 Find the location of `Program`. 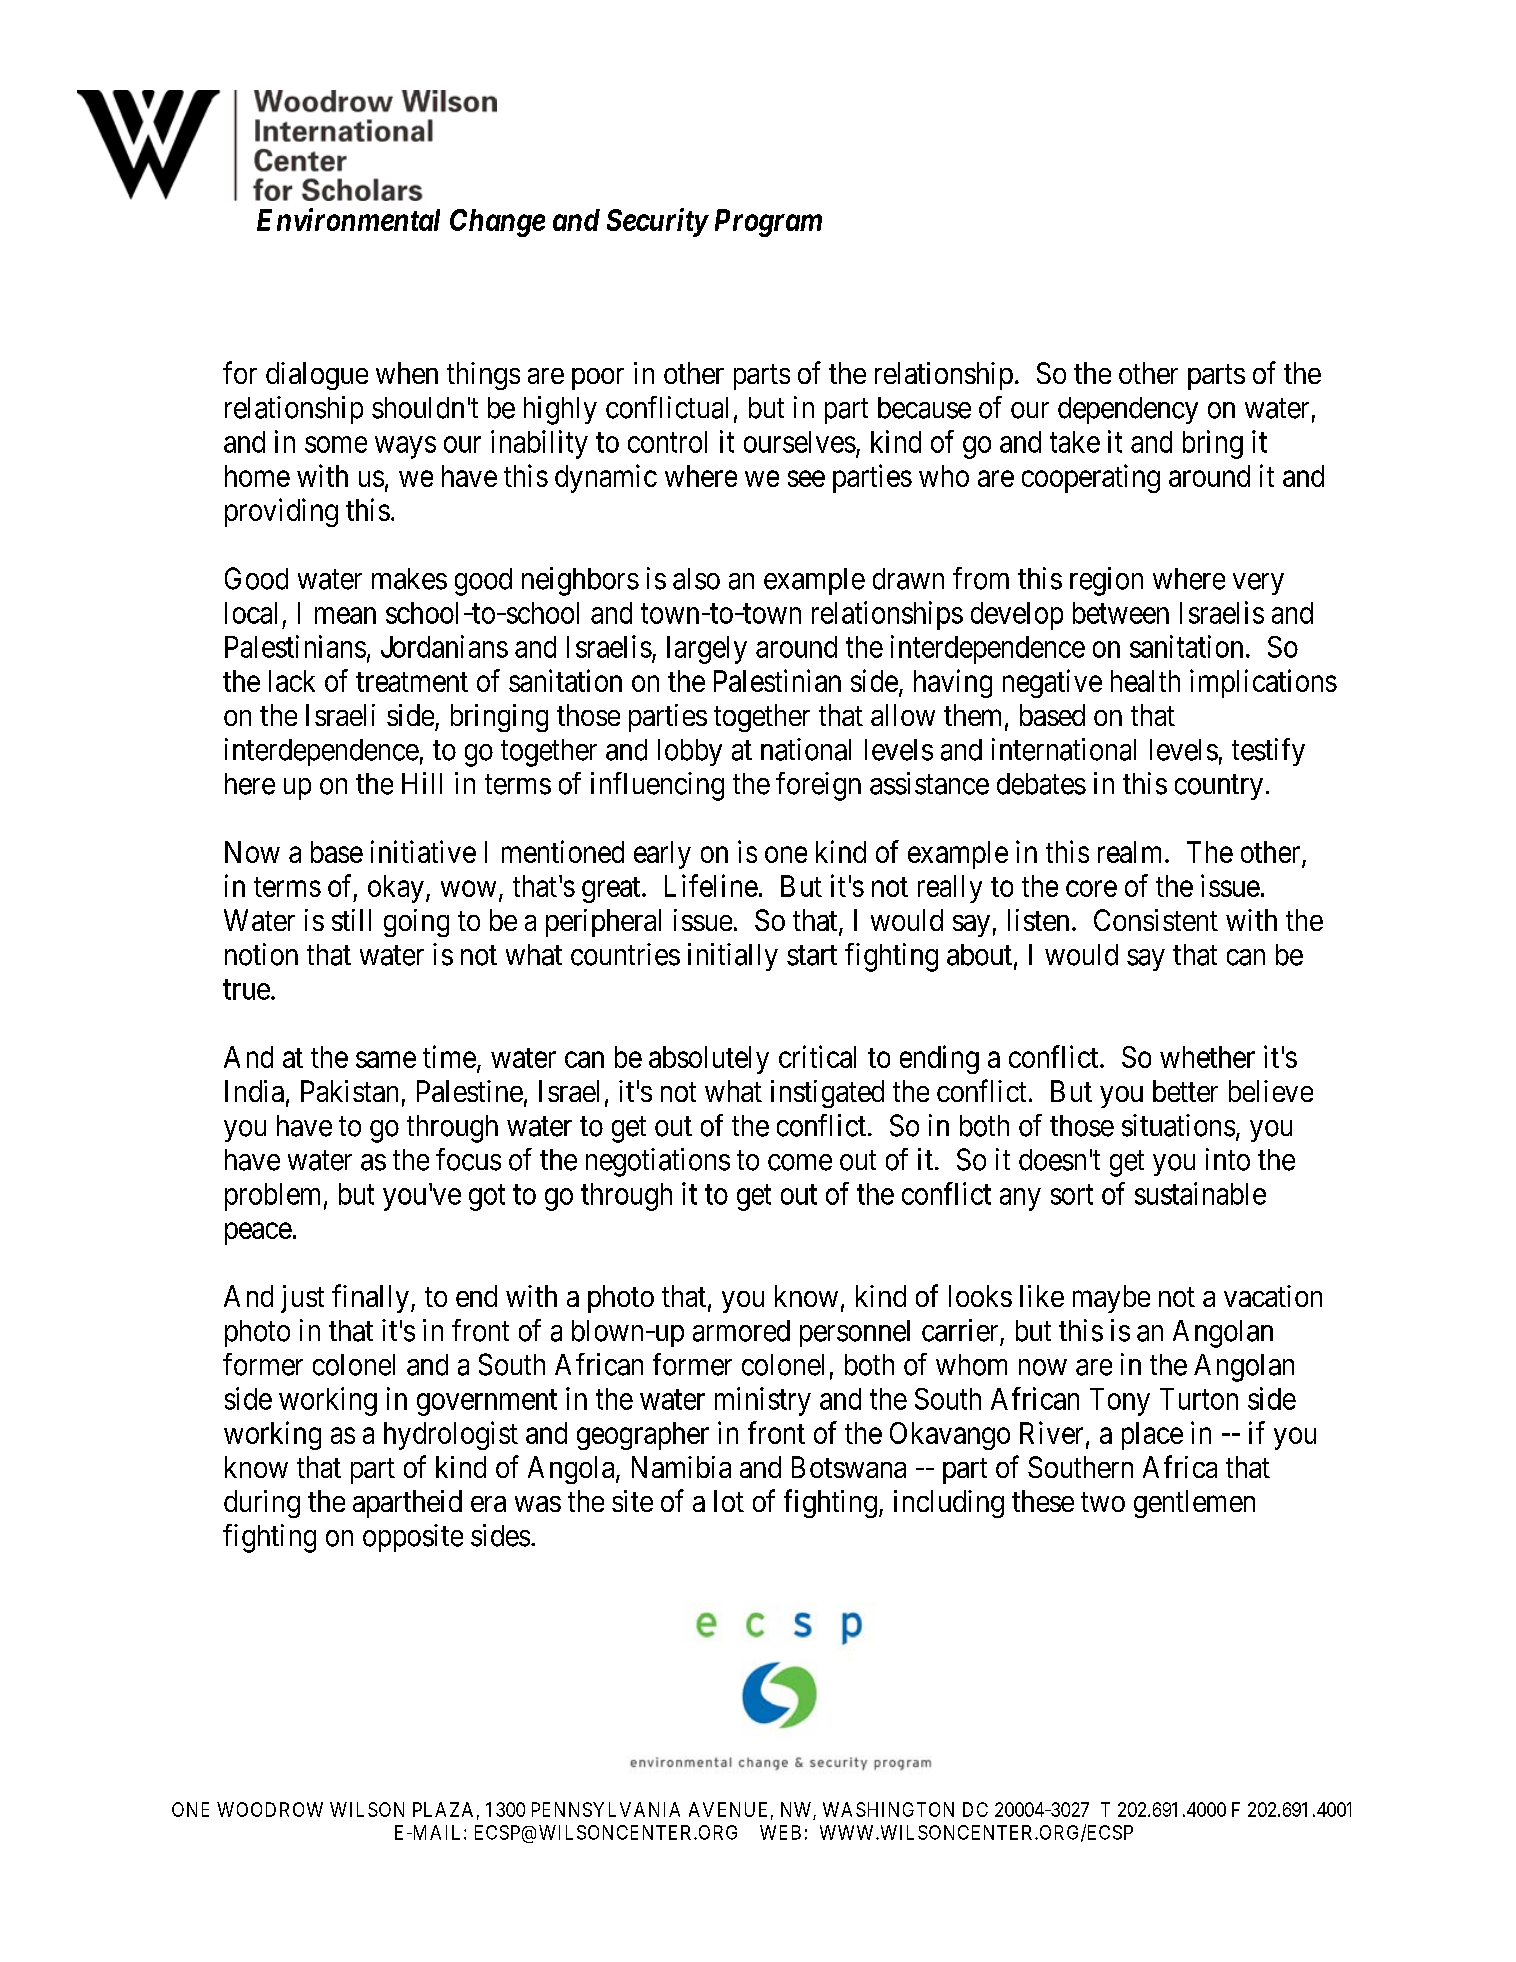

Program is located at coordinates (768, 223).
